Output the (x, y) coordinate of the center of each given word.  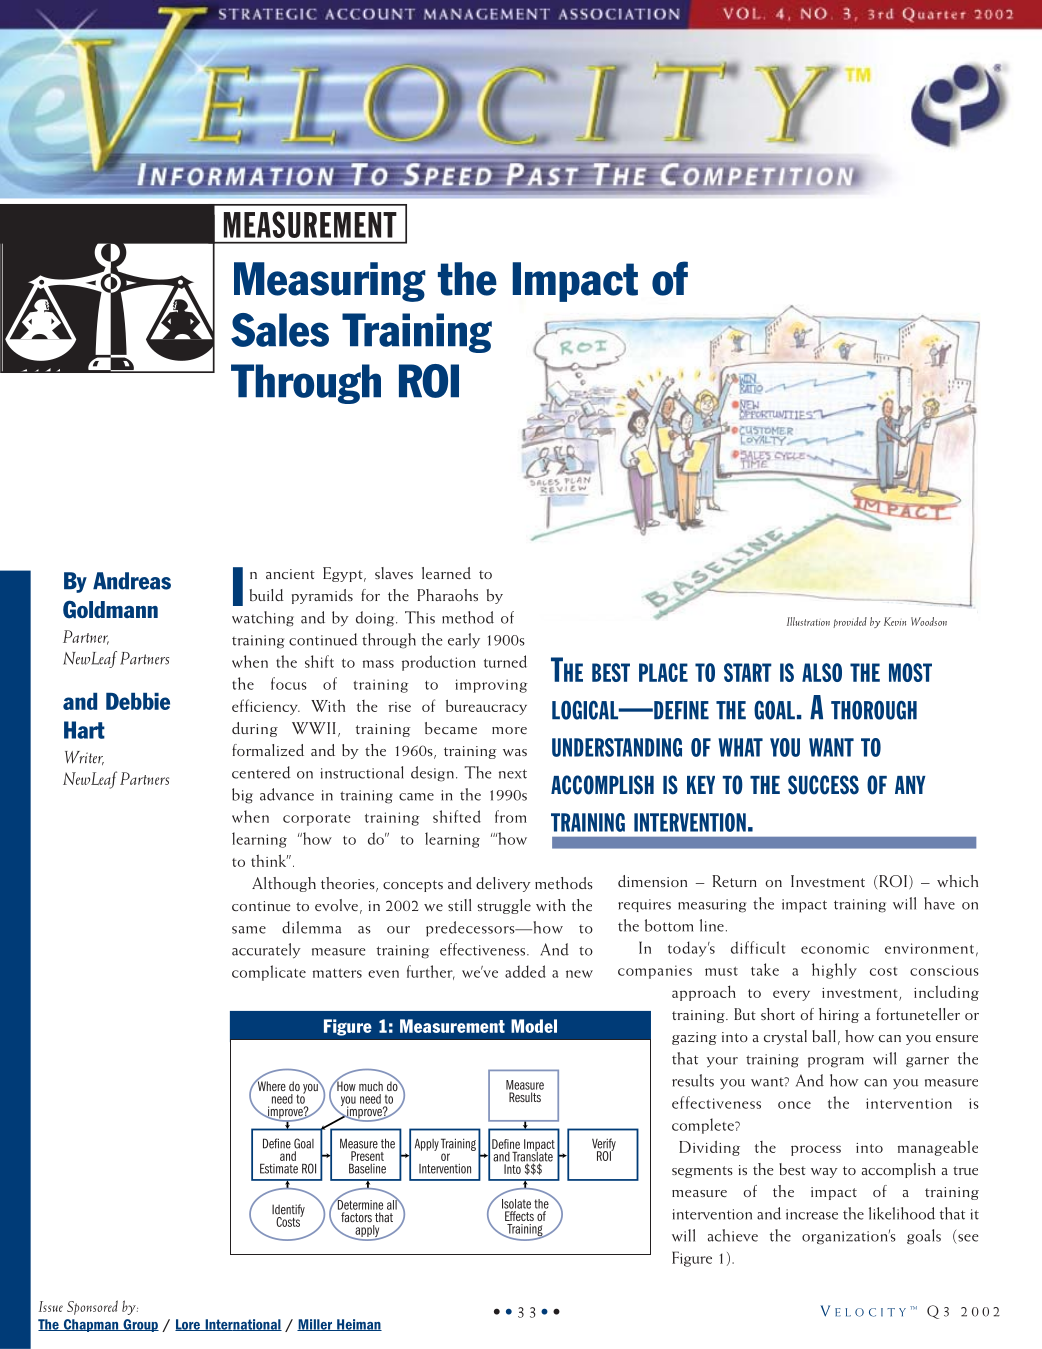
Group (140, 1325)
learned (446, 573)
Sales (280, 330)
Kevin (895, 621)
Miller (316, 1325)
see (967, 1239)
